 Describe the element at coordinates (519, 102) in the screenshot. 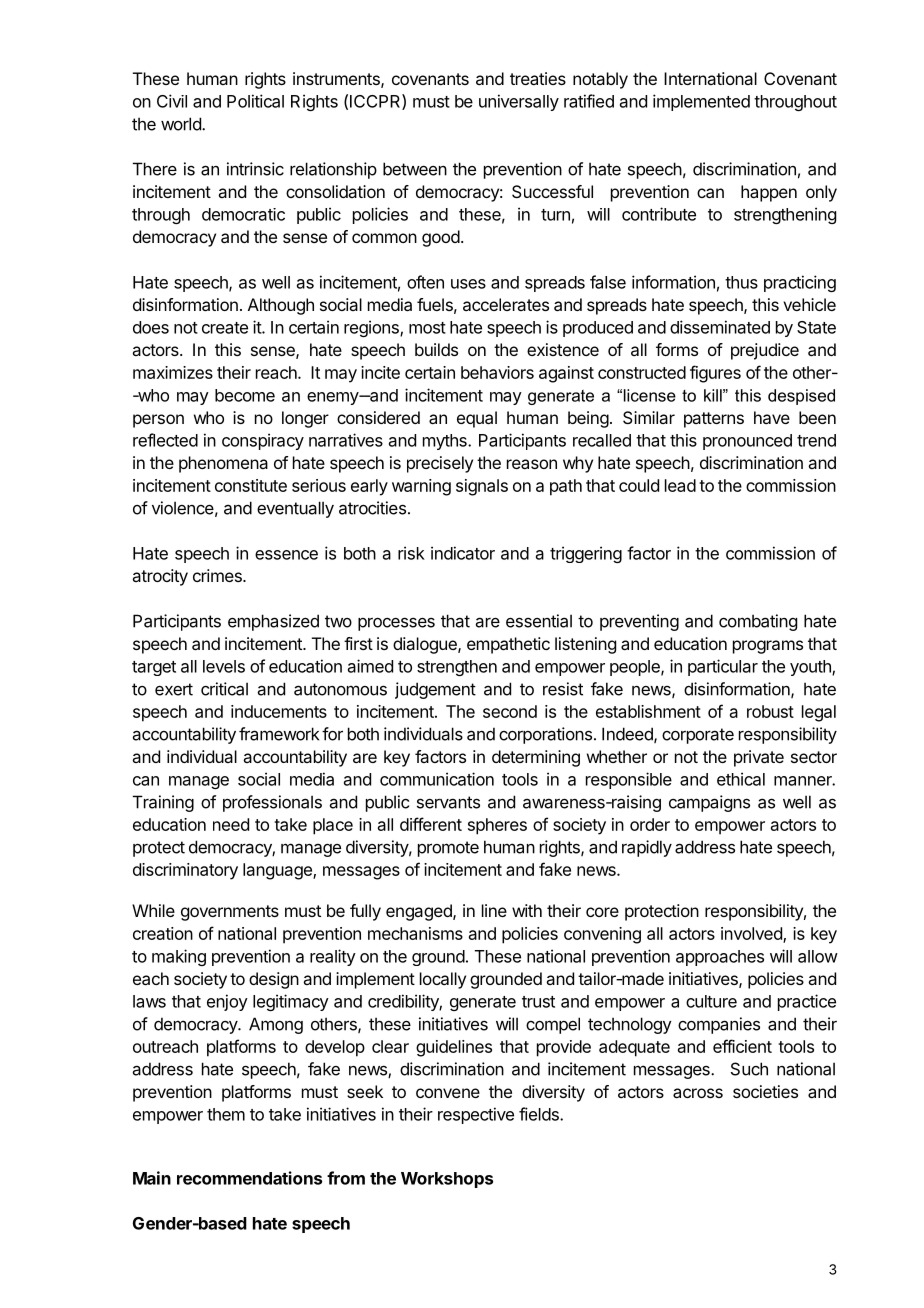

I see `universally` at that location.
